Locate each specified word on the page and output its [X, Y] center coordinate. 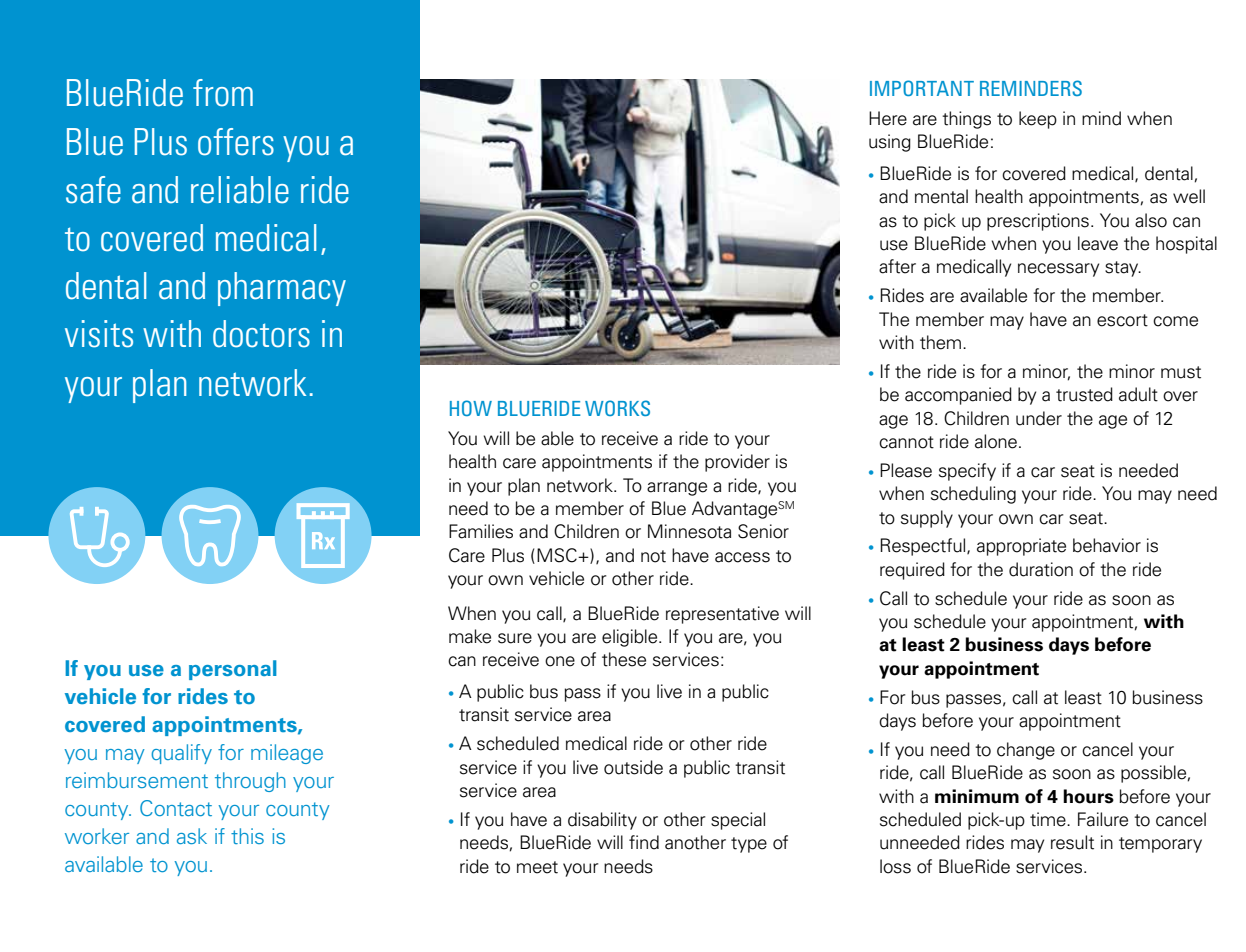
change [1026, 751]
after [897, 266]
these [624, 659]
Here [888, 118]
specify [967, 472]
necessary [1058, 270]
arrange [677, 489]
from [223, 93]
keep [1038, 120]
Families [481, 531]
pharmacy [282, 289]
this [247, 836]
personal [233, 670]
